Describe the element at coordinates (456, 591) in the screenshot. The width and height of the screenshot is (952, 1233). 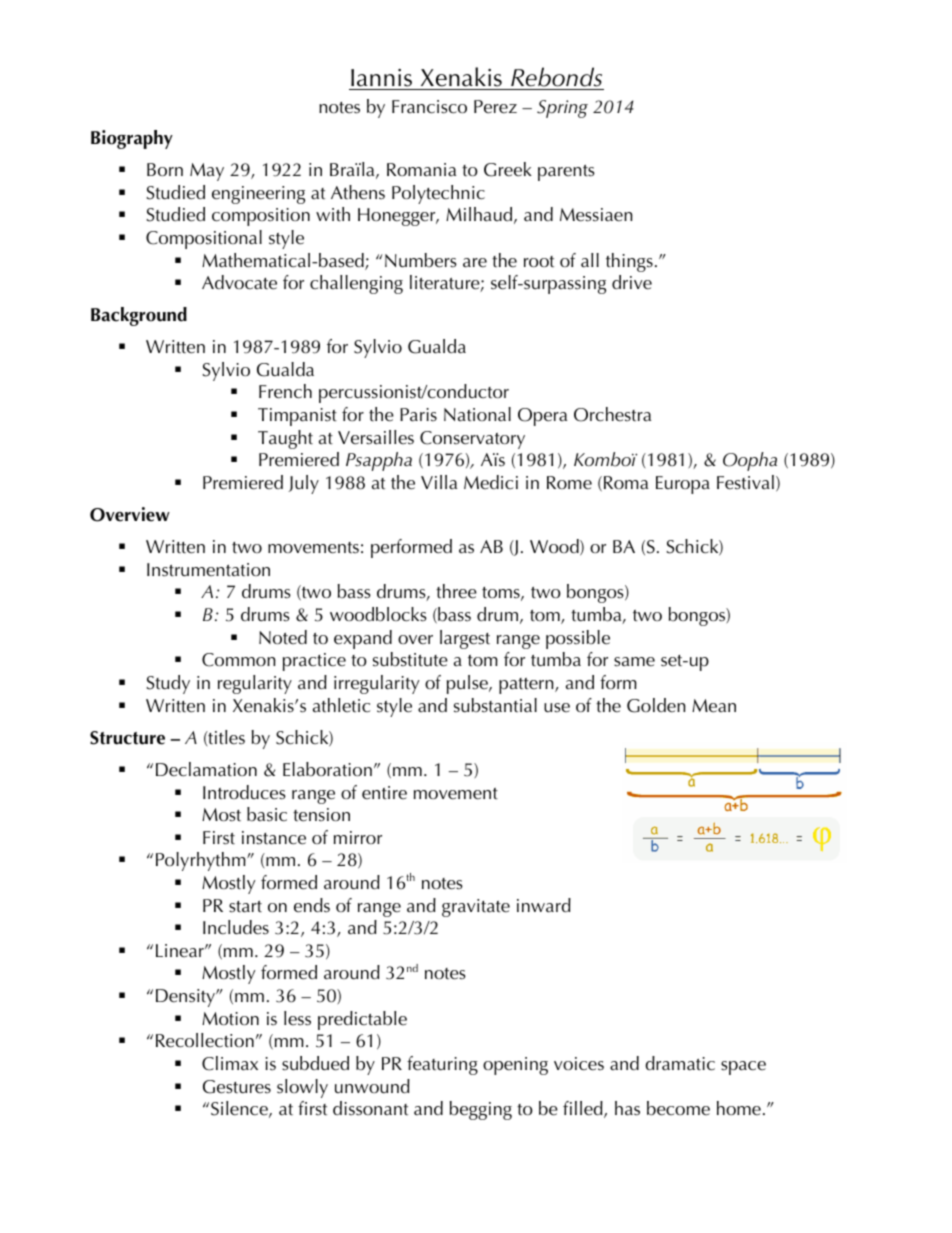
I see `three` at that location.
